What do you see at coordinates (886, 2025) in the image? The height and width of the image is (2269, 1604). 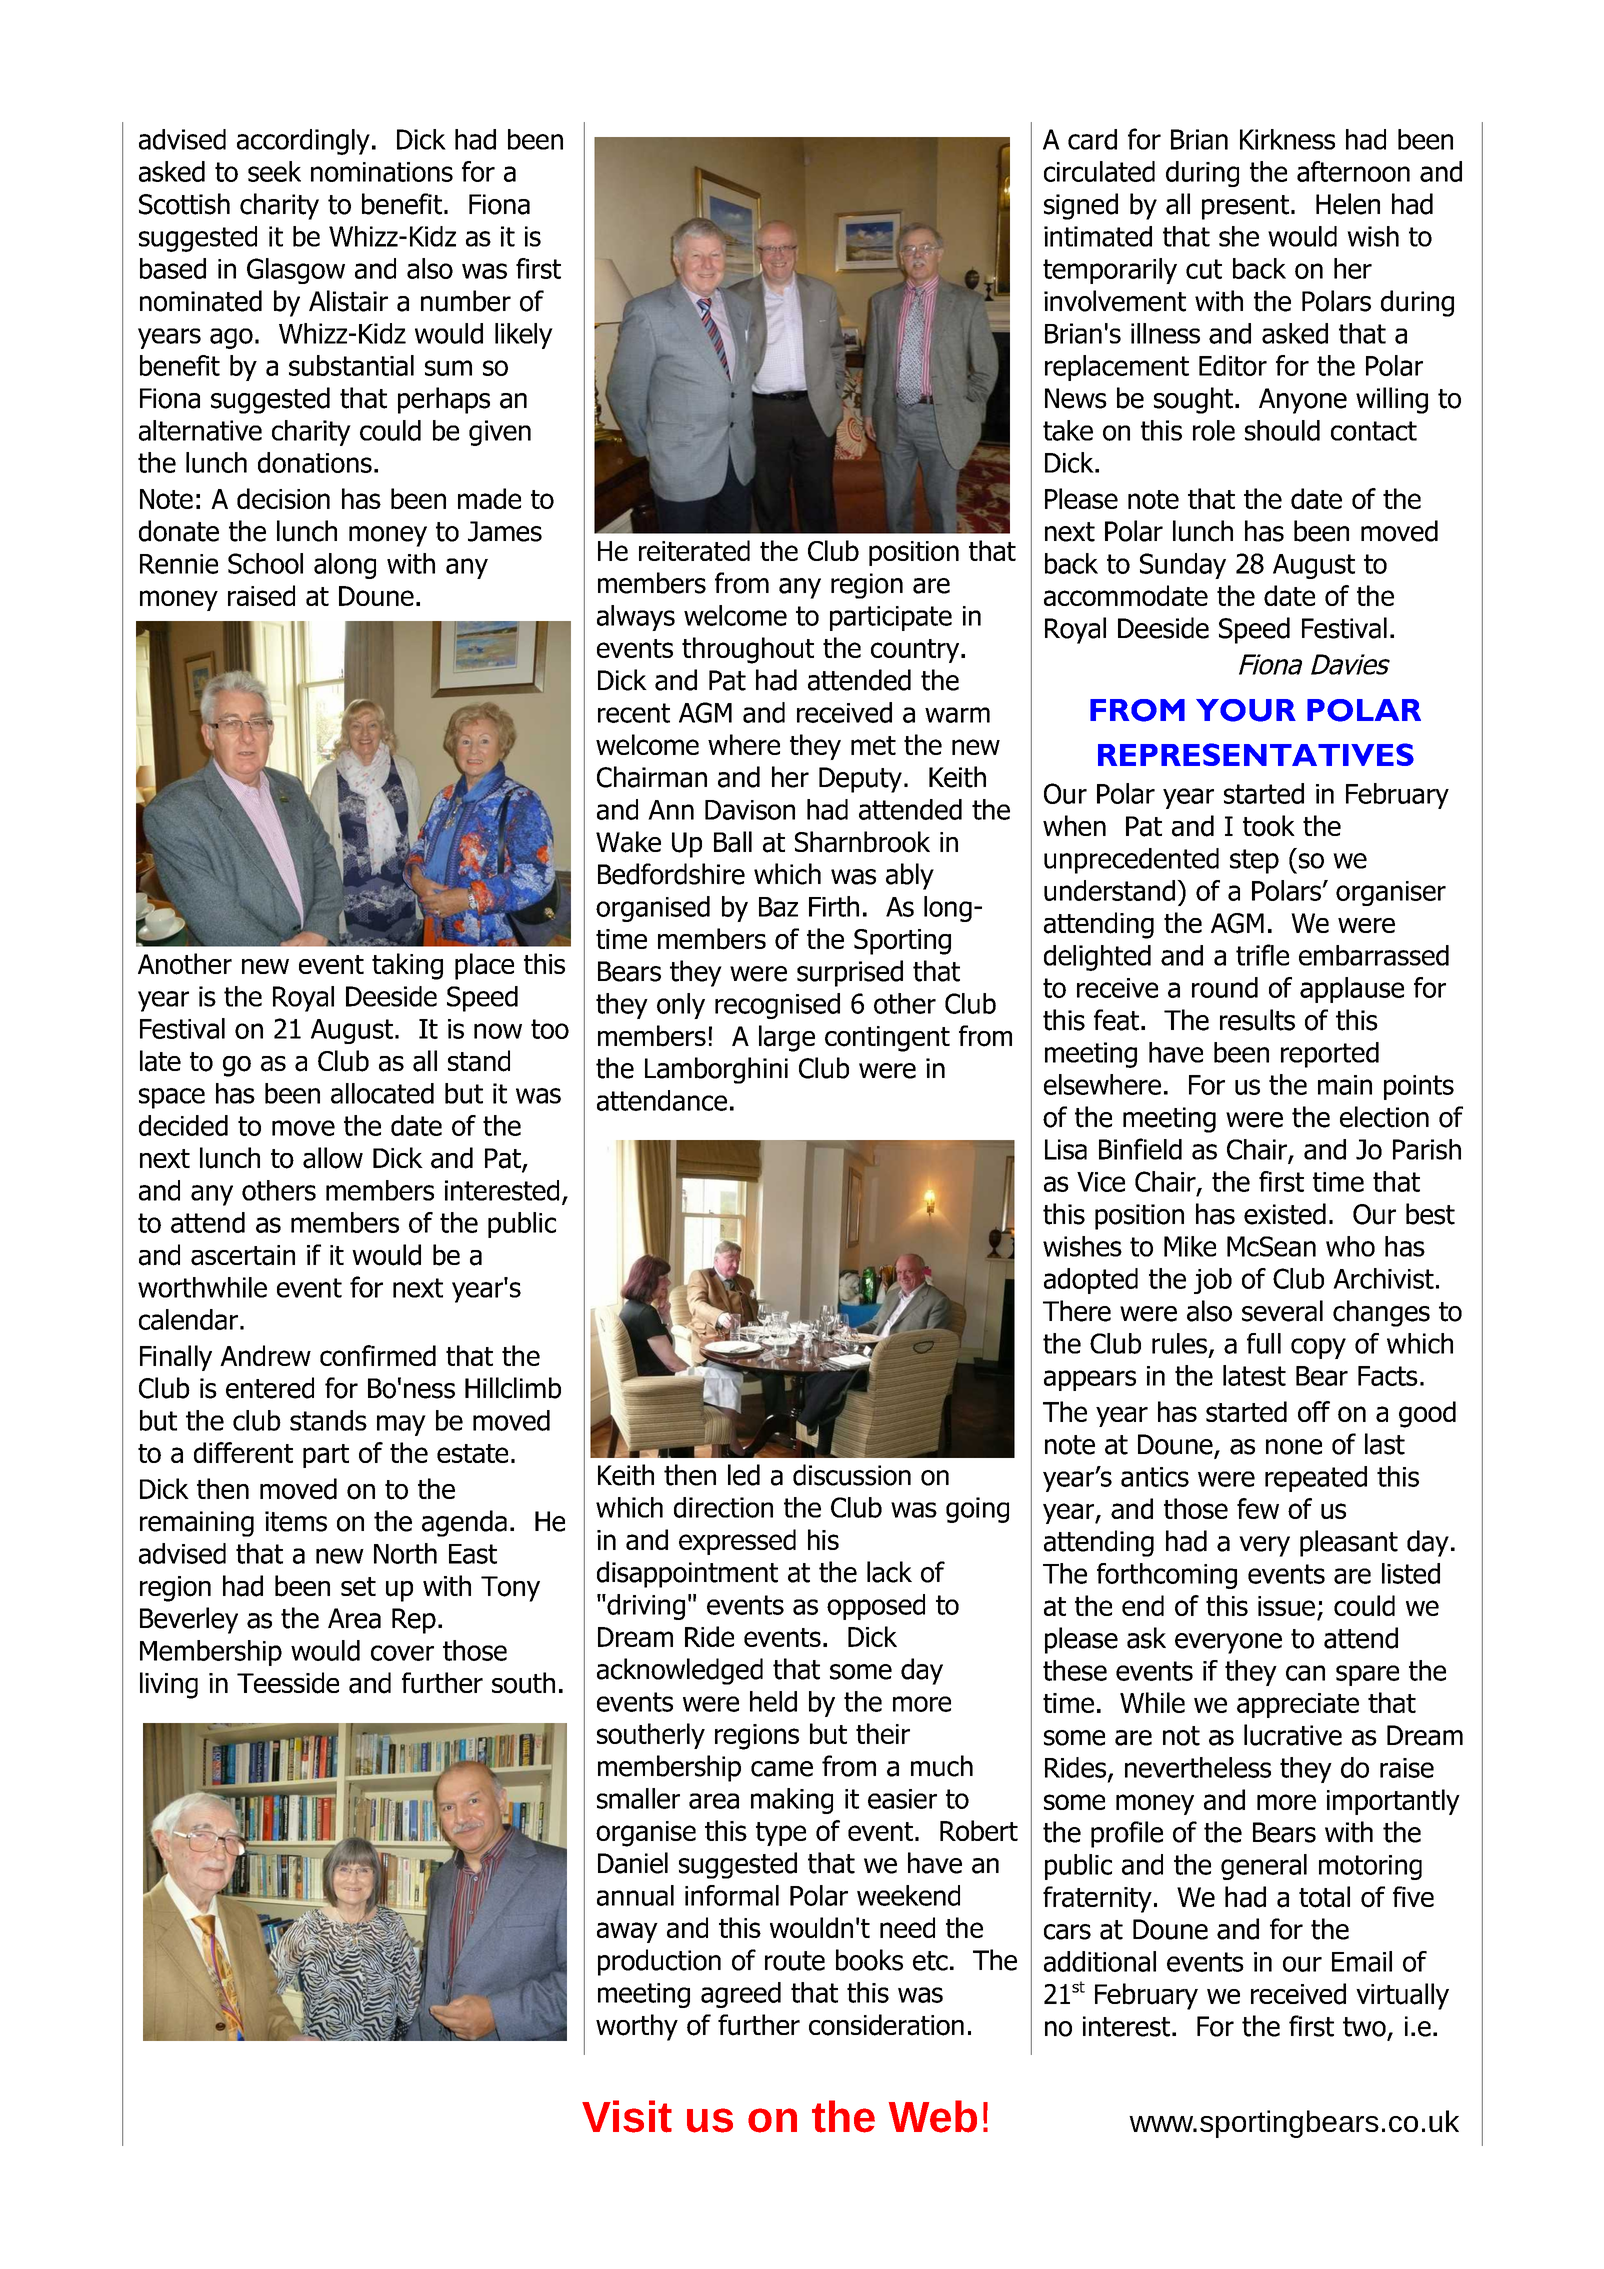 I see `consideration` at bounding box center [886, 2025].
